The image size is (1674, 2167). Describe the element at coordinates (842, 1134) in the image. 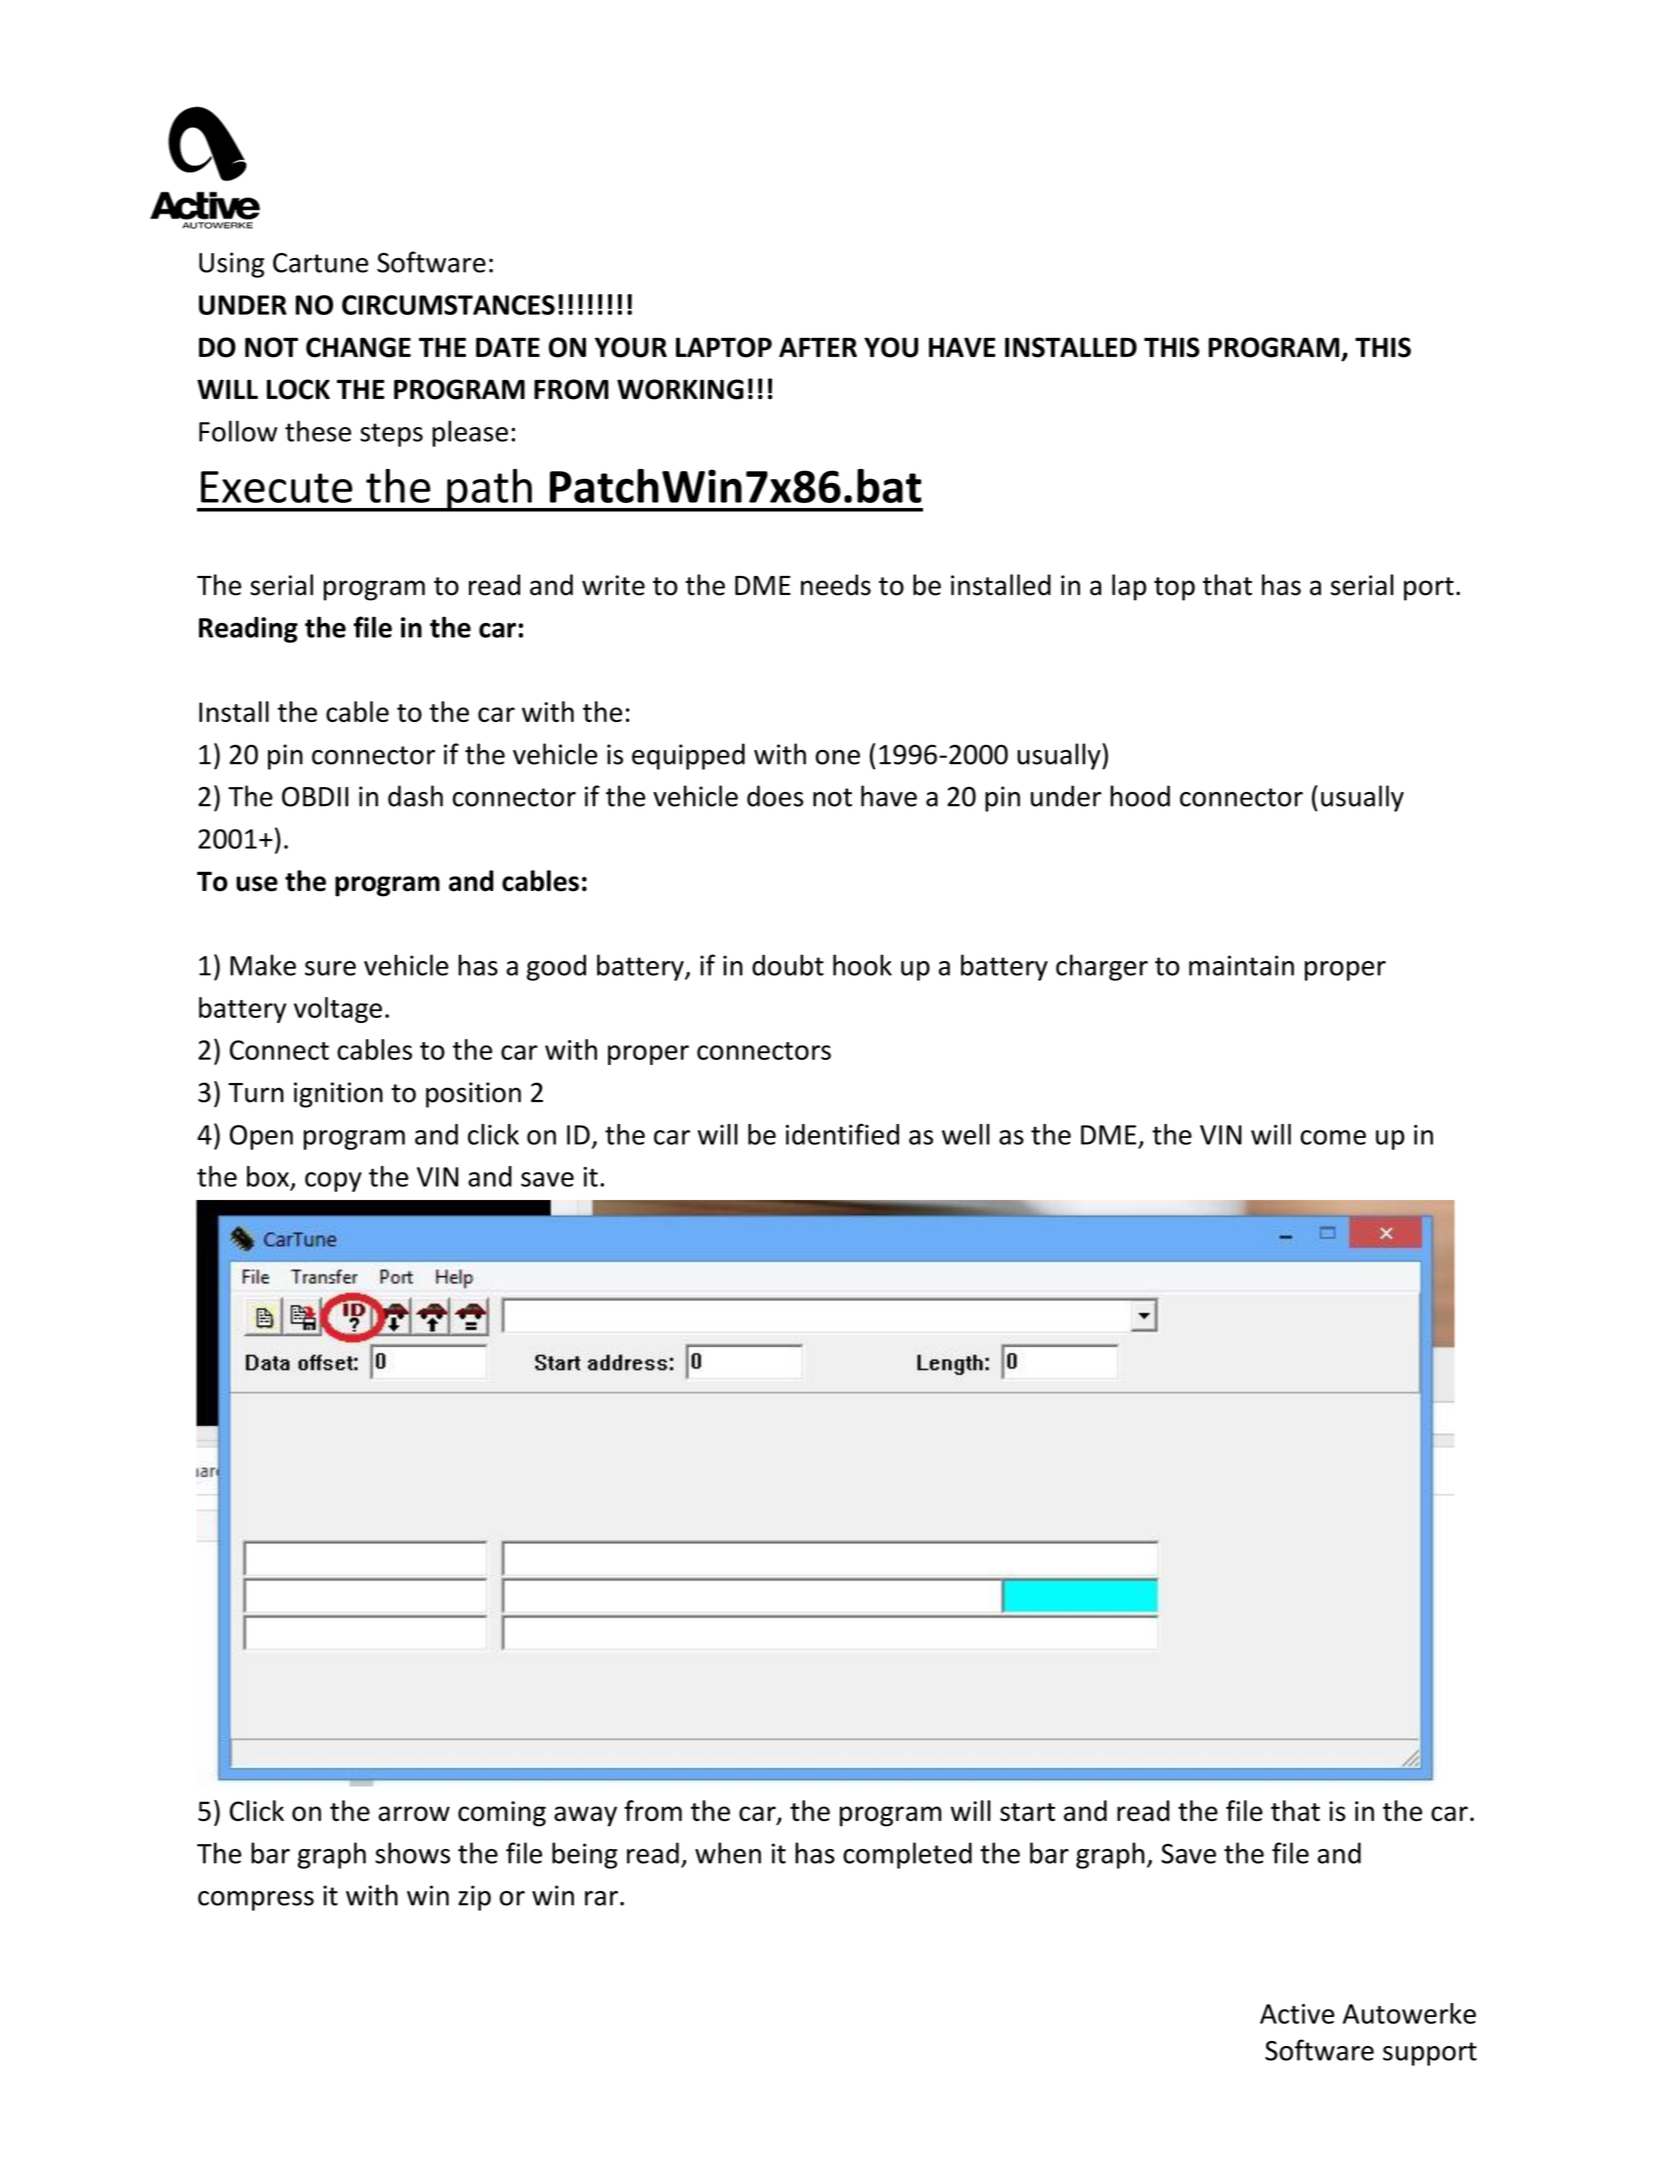

I see `identified` at that location.
